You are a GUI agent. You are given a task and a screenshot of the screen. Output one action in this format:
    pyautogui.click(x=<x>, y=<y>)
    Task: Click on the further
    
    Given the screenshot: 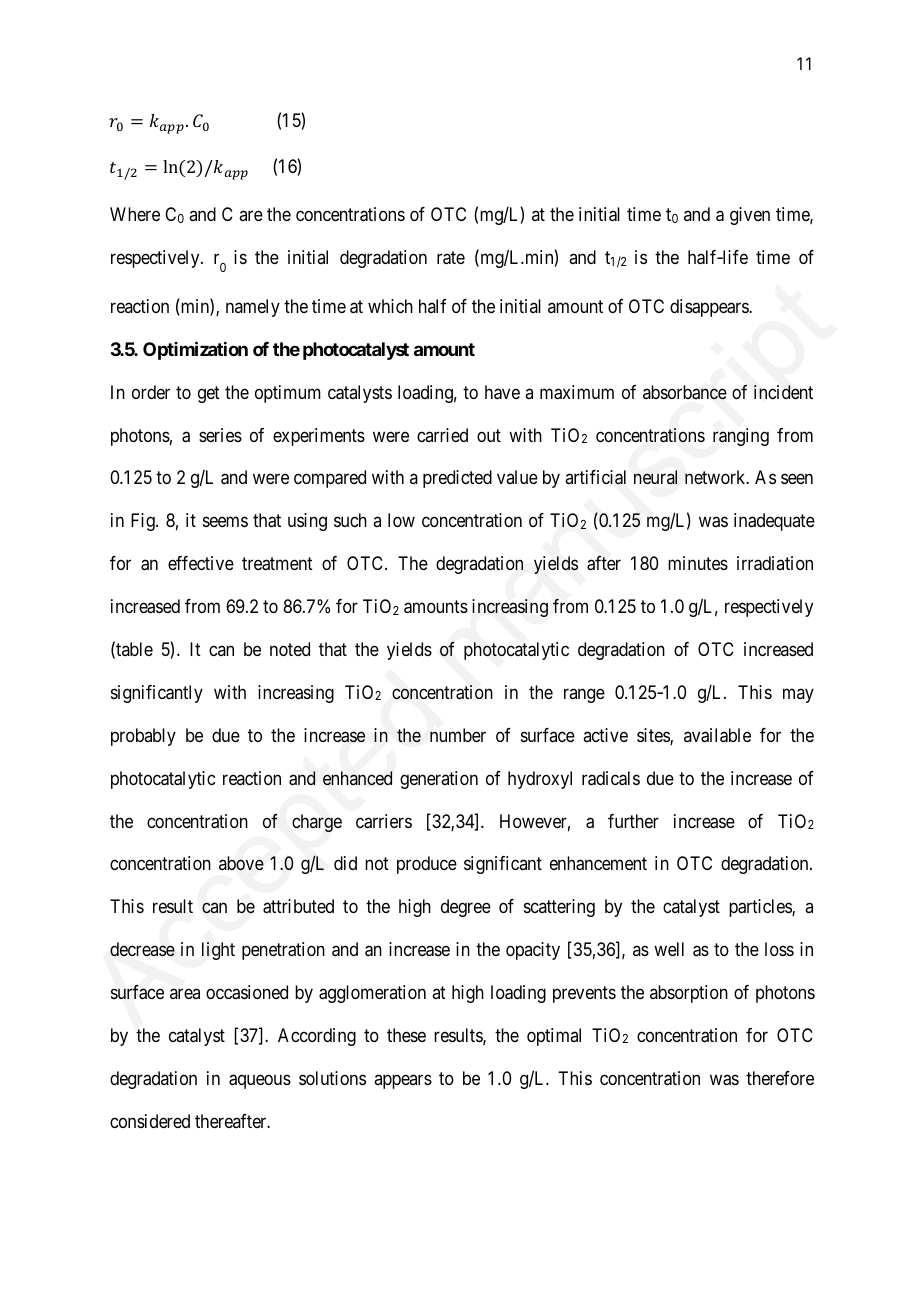 What is the action you would take?
    pyautogui.click(x=633, y=821)
